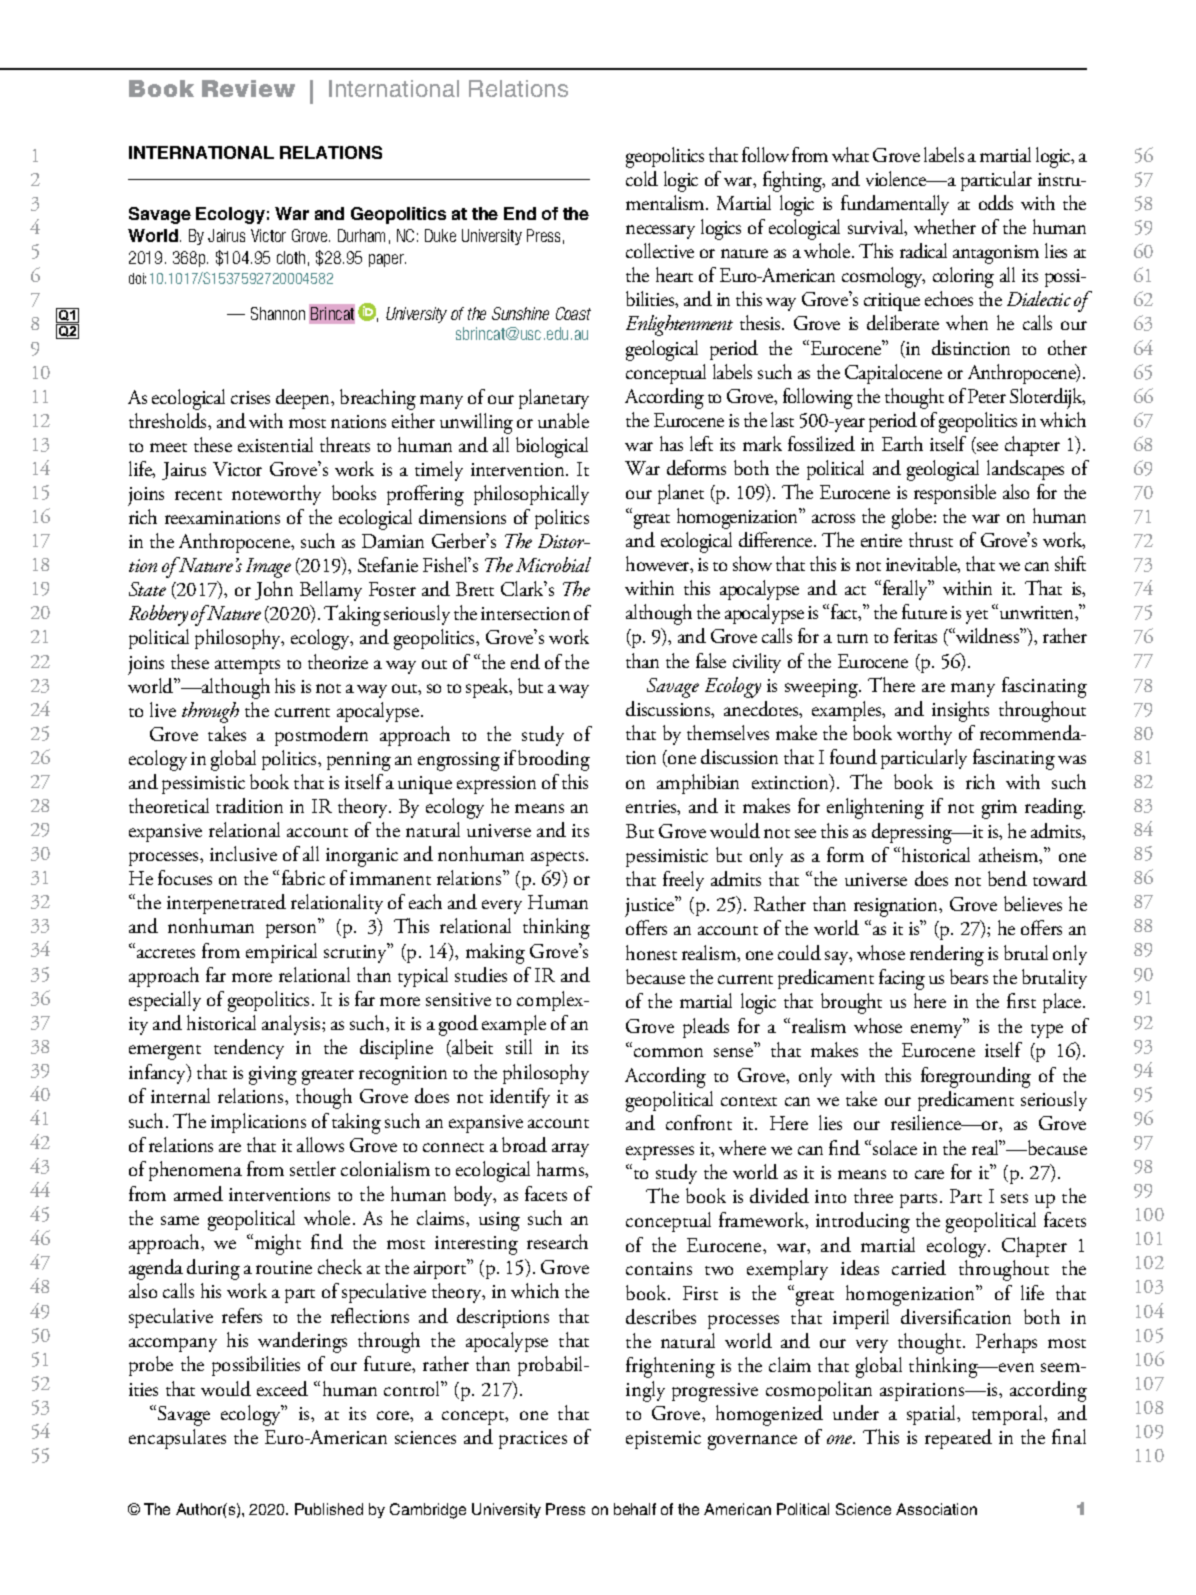  What do you see at coordinates (248, 88) in the image?
I see `Review` at bounding box center [248, 88].
